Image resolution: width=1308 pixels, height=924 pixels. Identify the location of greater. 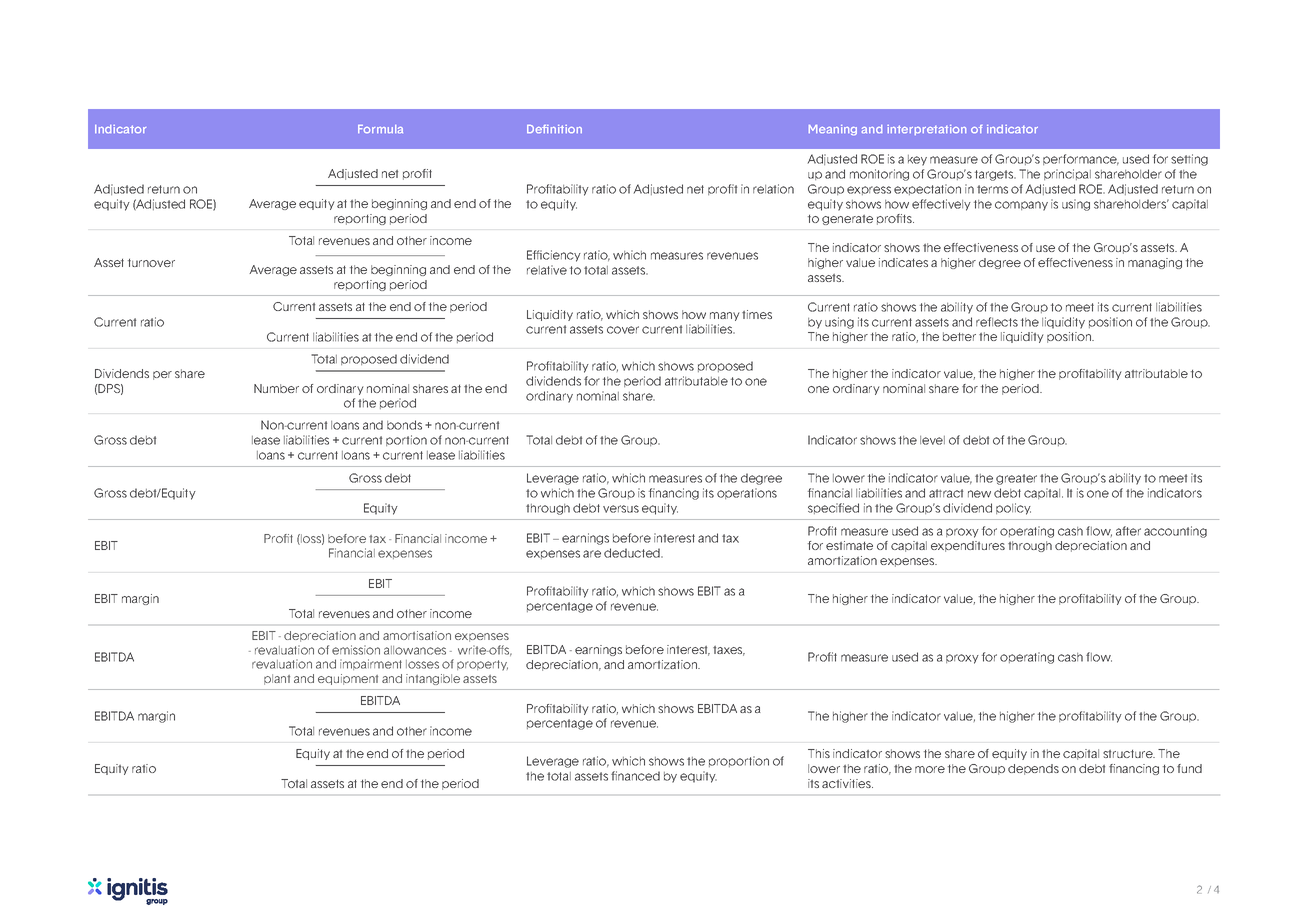
(1016, 479).
